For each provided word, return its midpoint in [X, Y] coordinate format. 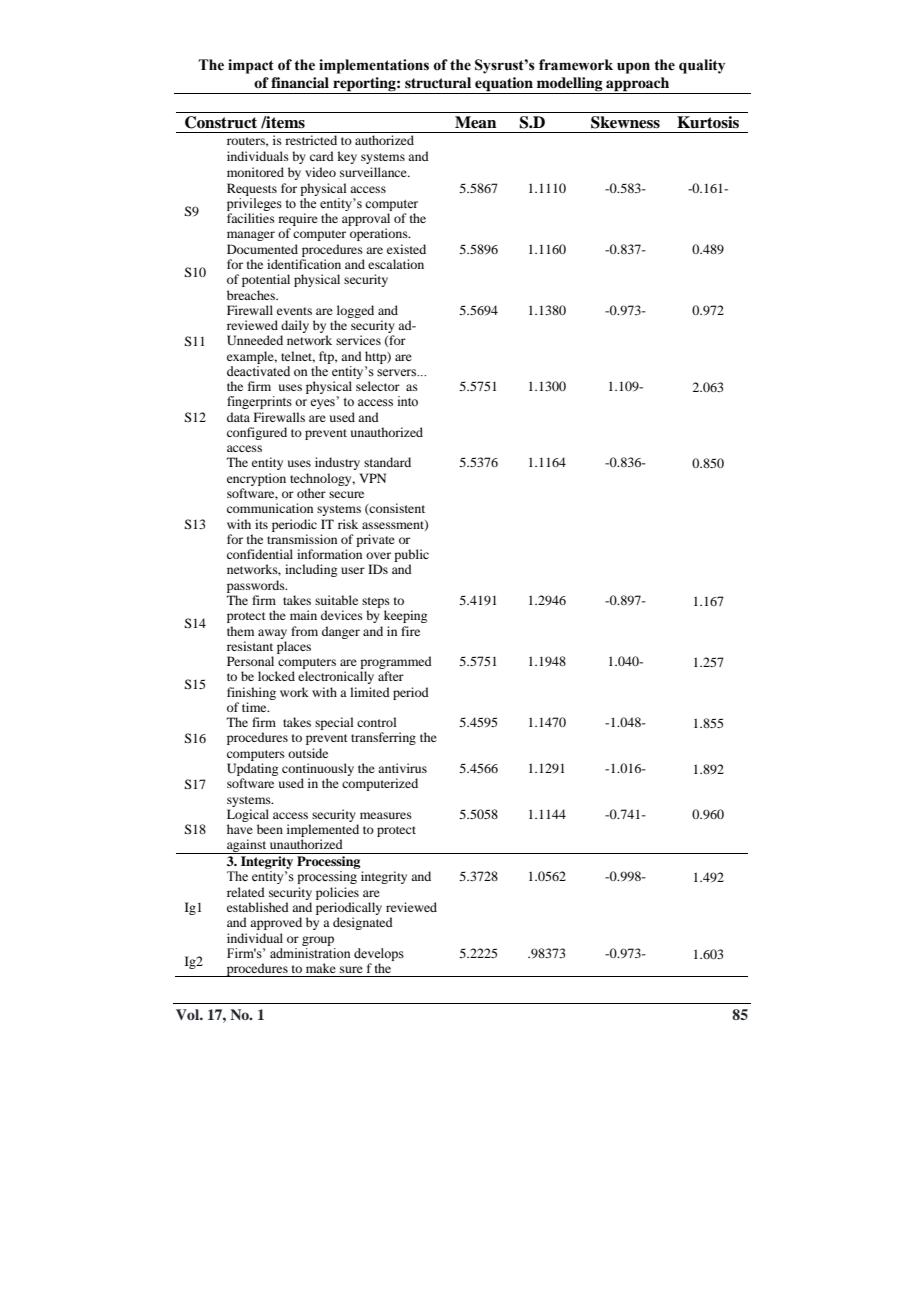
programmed [396, 664]
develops [379, 954]
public [411, 557]
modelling [570, 85]
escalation [396, 264]
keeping [405, 616]
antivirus [402, 768]
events [294, 311]
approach [637, 85]
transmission [302, 539]
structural [438, 82]
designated [363, 923]
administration [310, 953]
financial [300, 82]
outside [308, 753]
